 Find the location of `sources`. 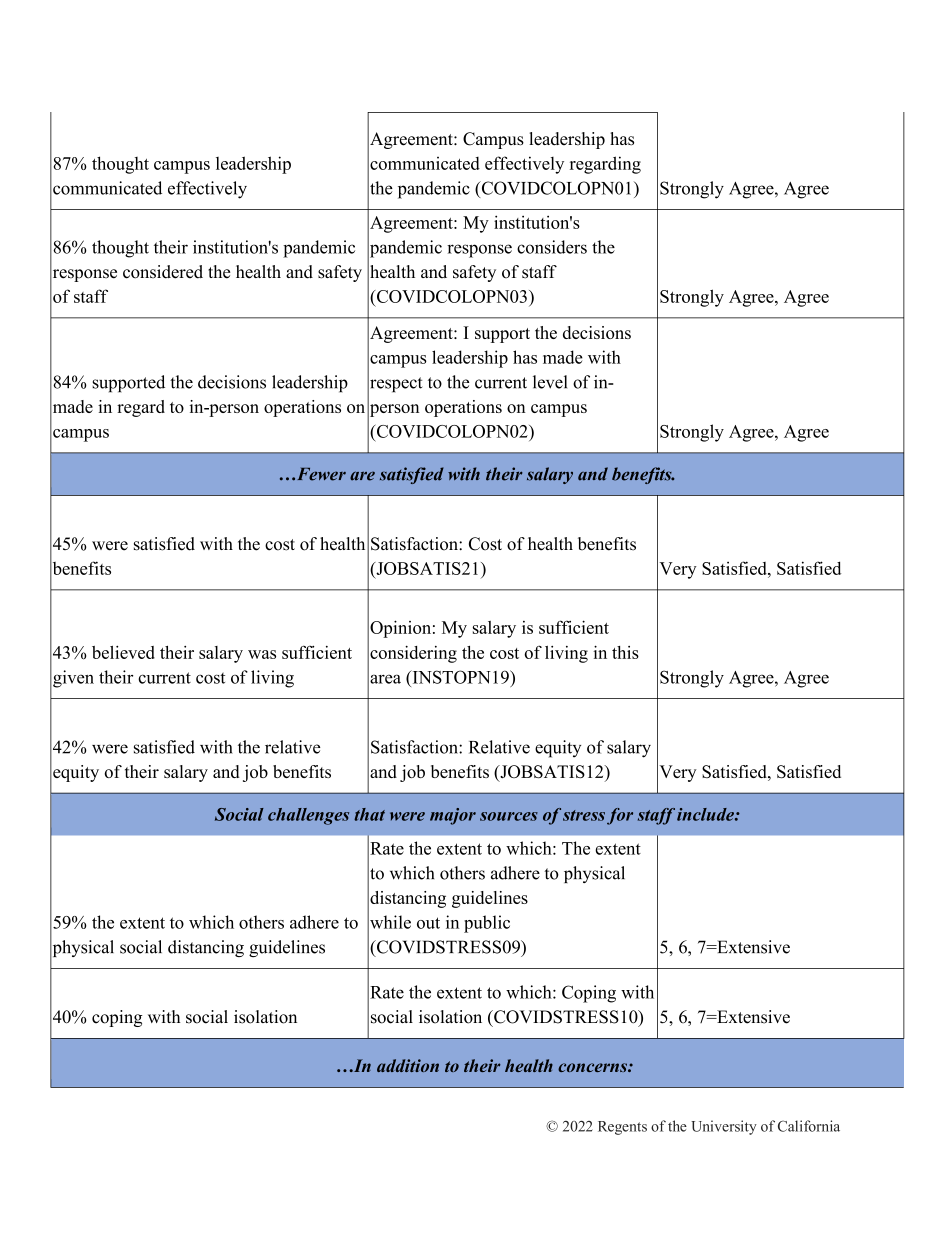

sources is located at coordinates (509, 816).
